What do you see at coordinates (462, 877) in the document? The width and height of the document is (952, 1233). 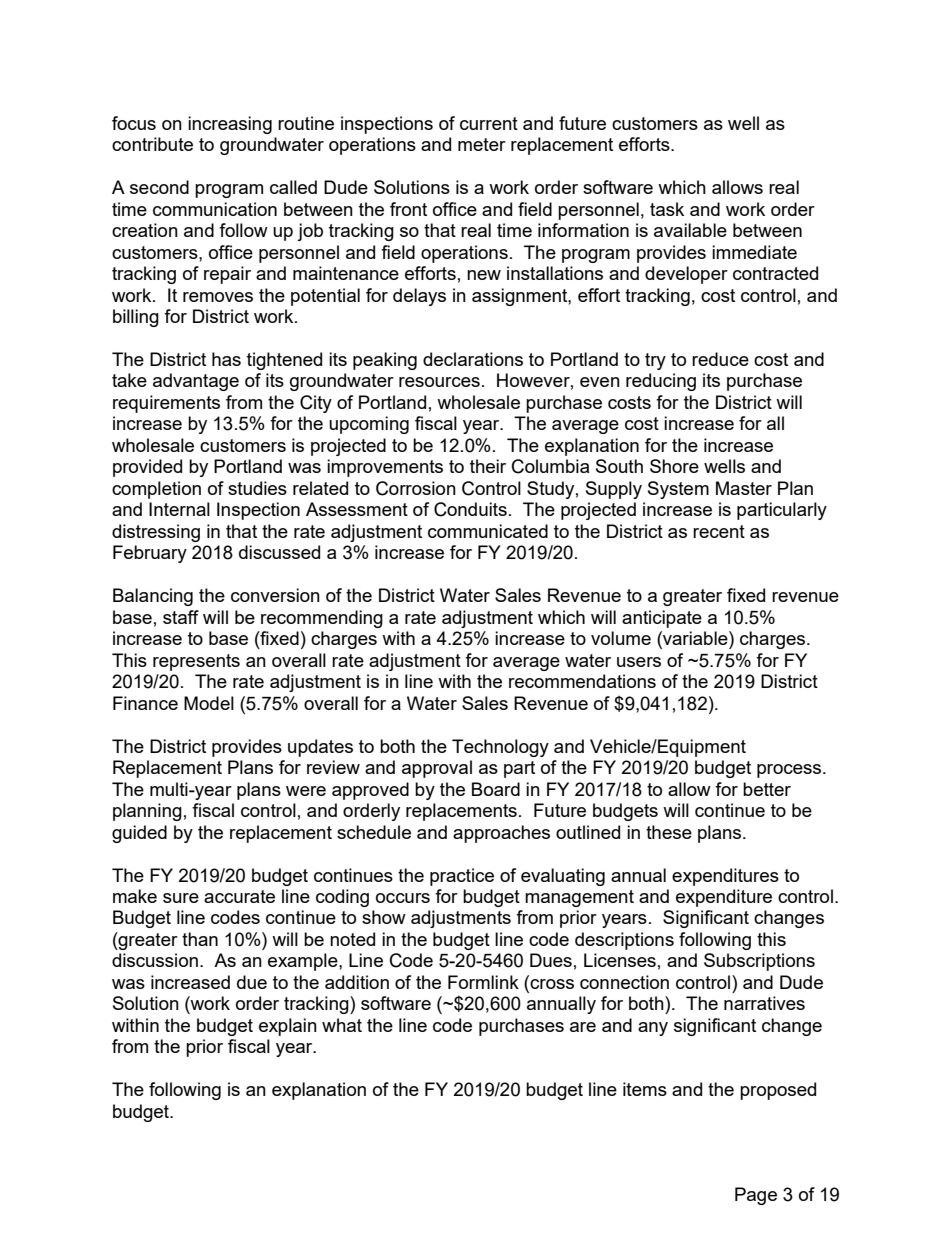 I see `practice` at bounding box center [462, 877].
